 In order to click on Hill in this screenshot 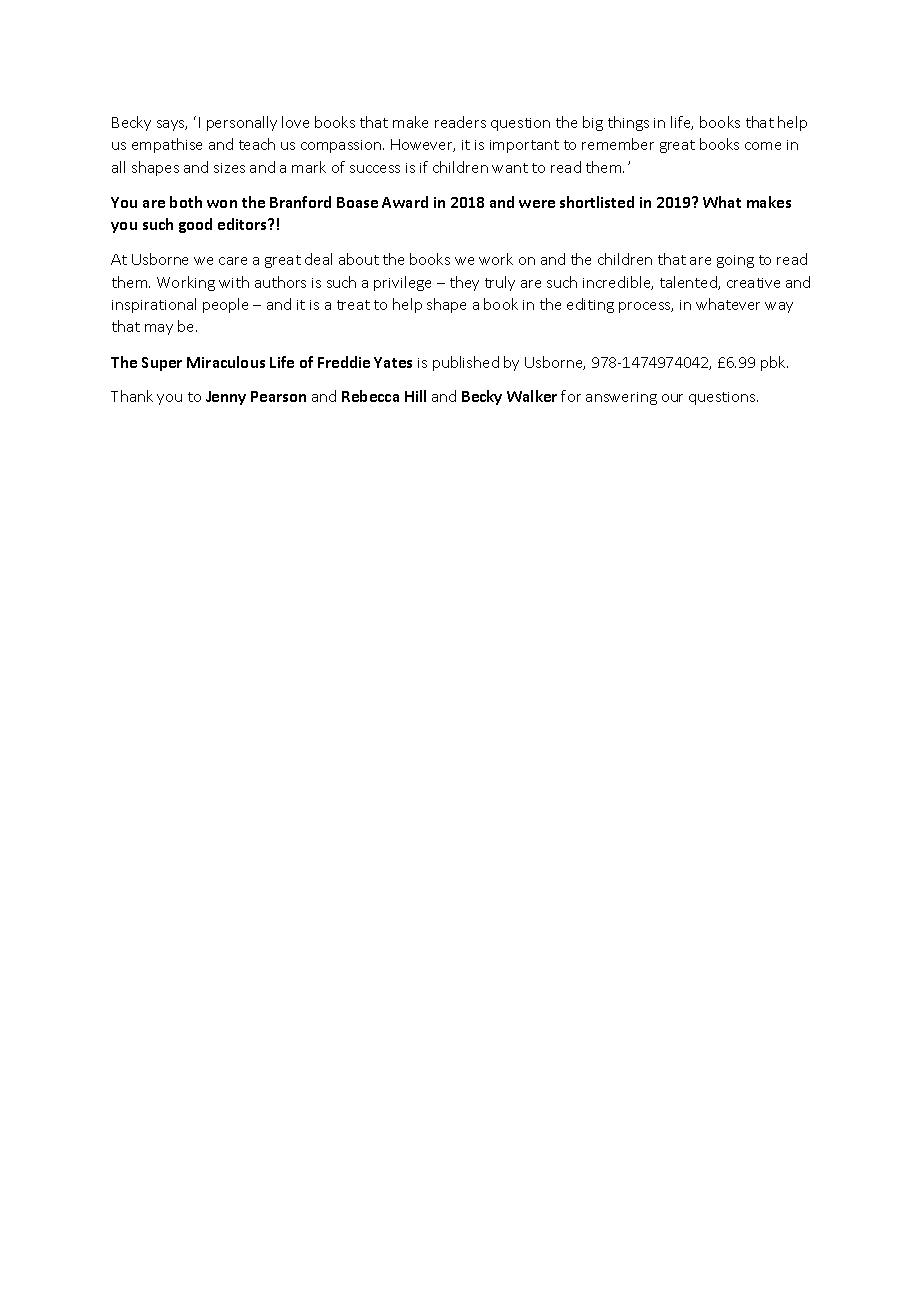, I will do `click(415, 396)`.
